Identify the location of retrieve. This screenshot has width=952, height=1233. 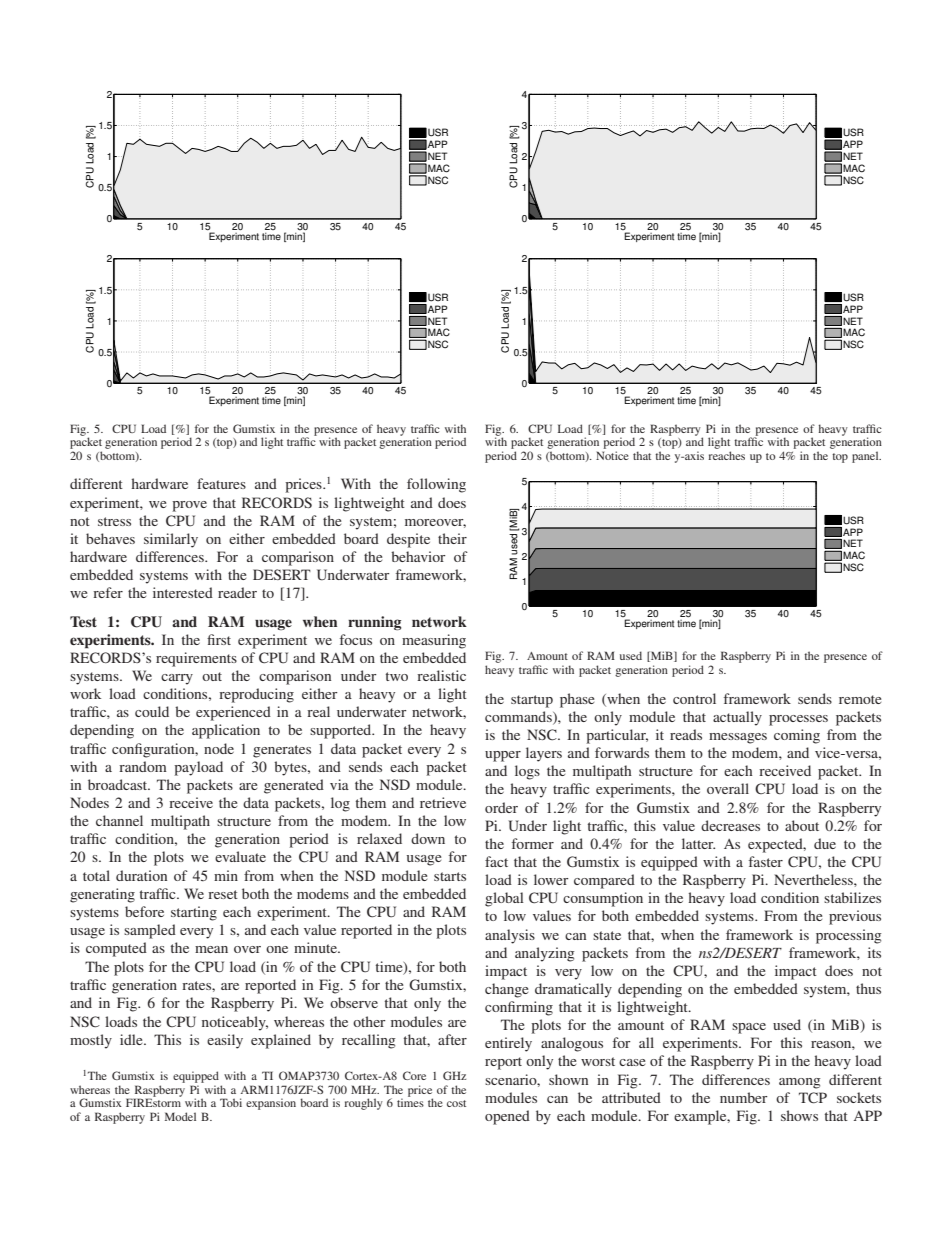
(443, 802).
